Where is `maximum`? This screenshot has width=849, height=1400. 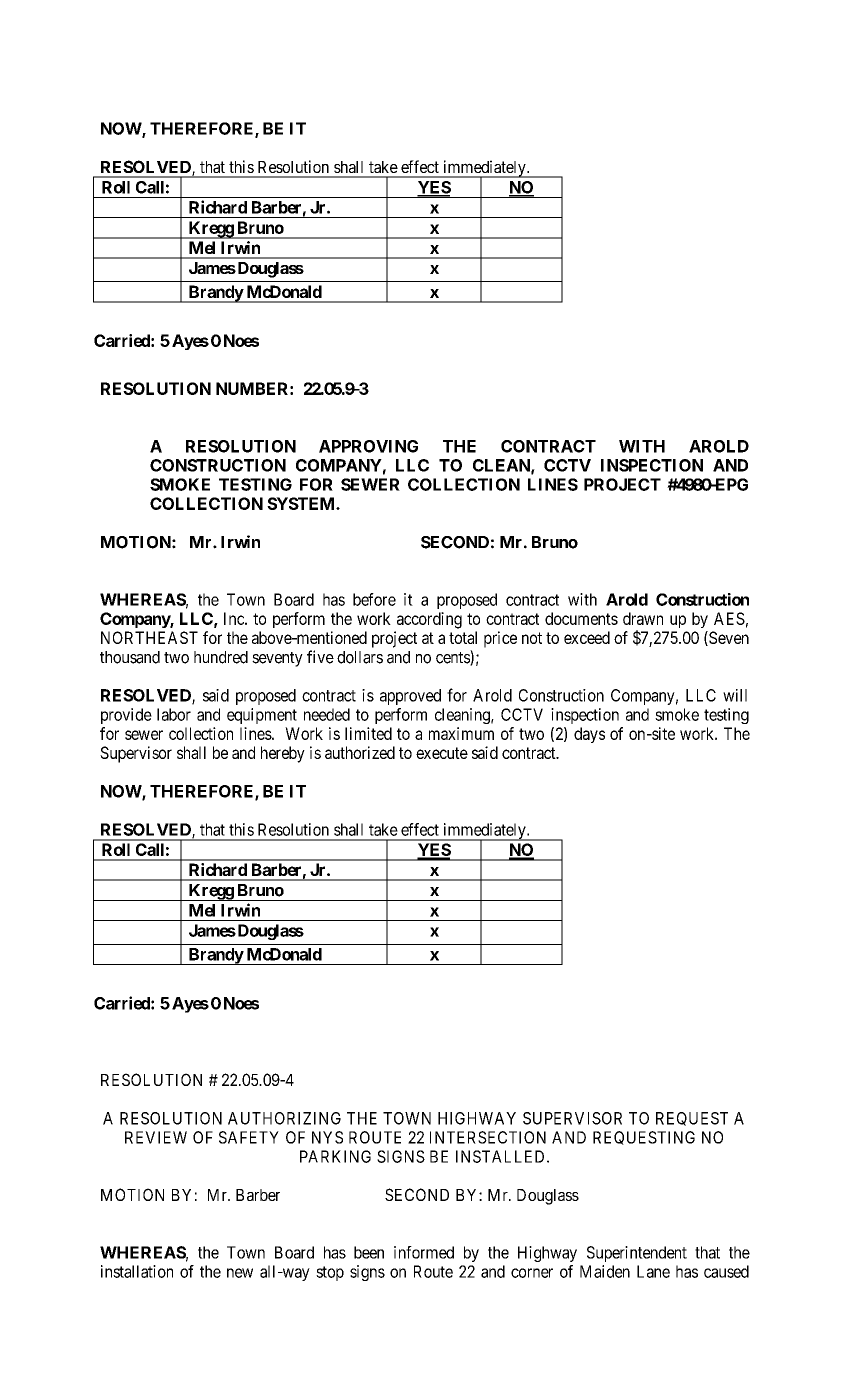
maximum is located at coordinates (461, 733).
